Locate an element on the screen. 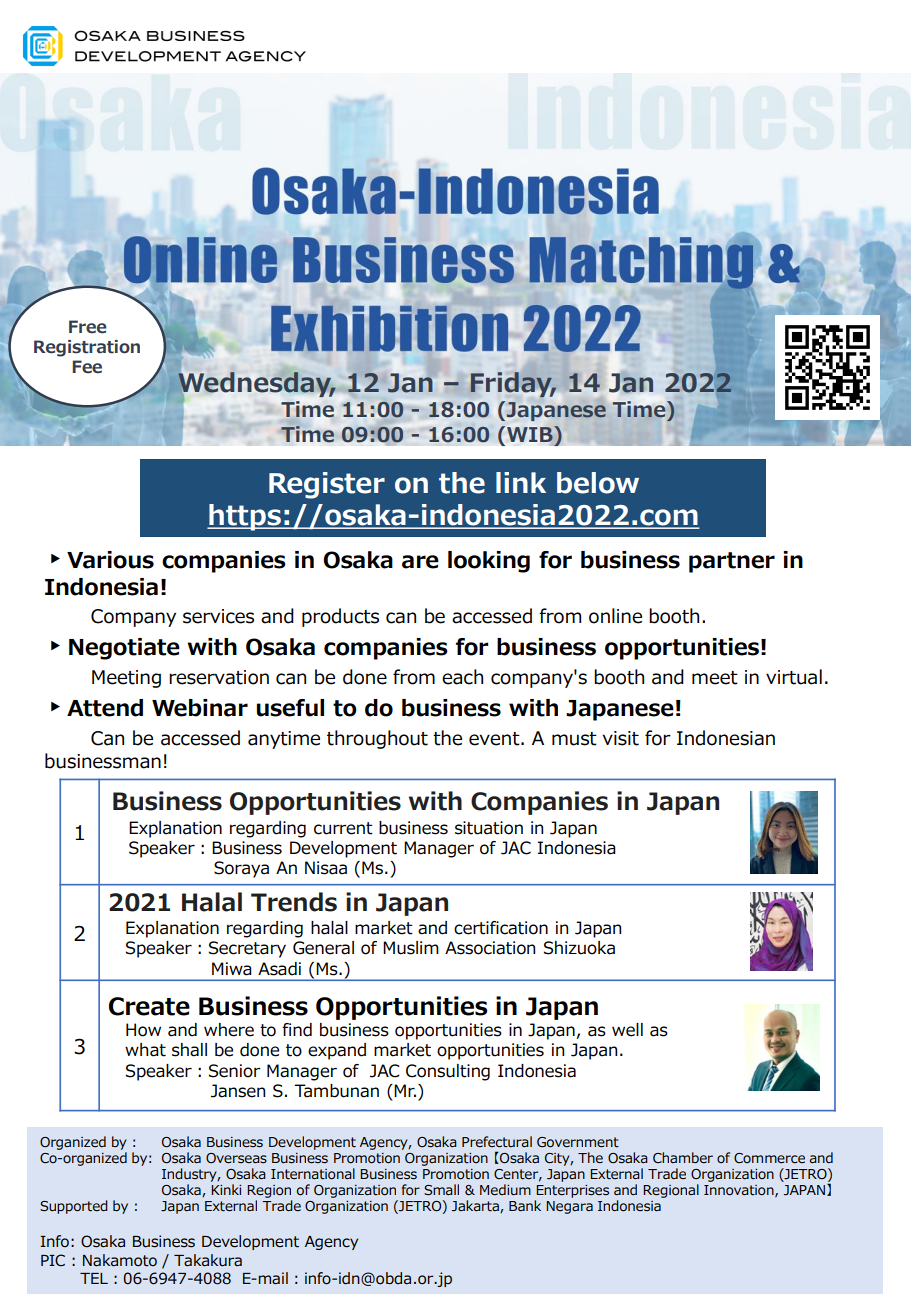 The image size is (911, 1316). Nakamoto is located at coordinates (120, 1260).
